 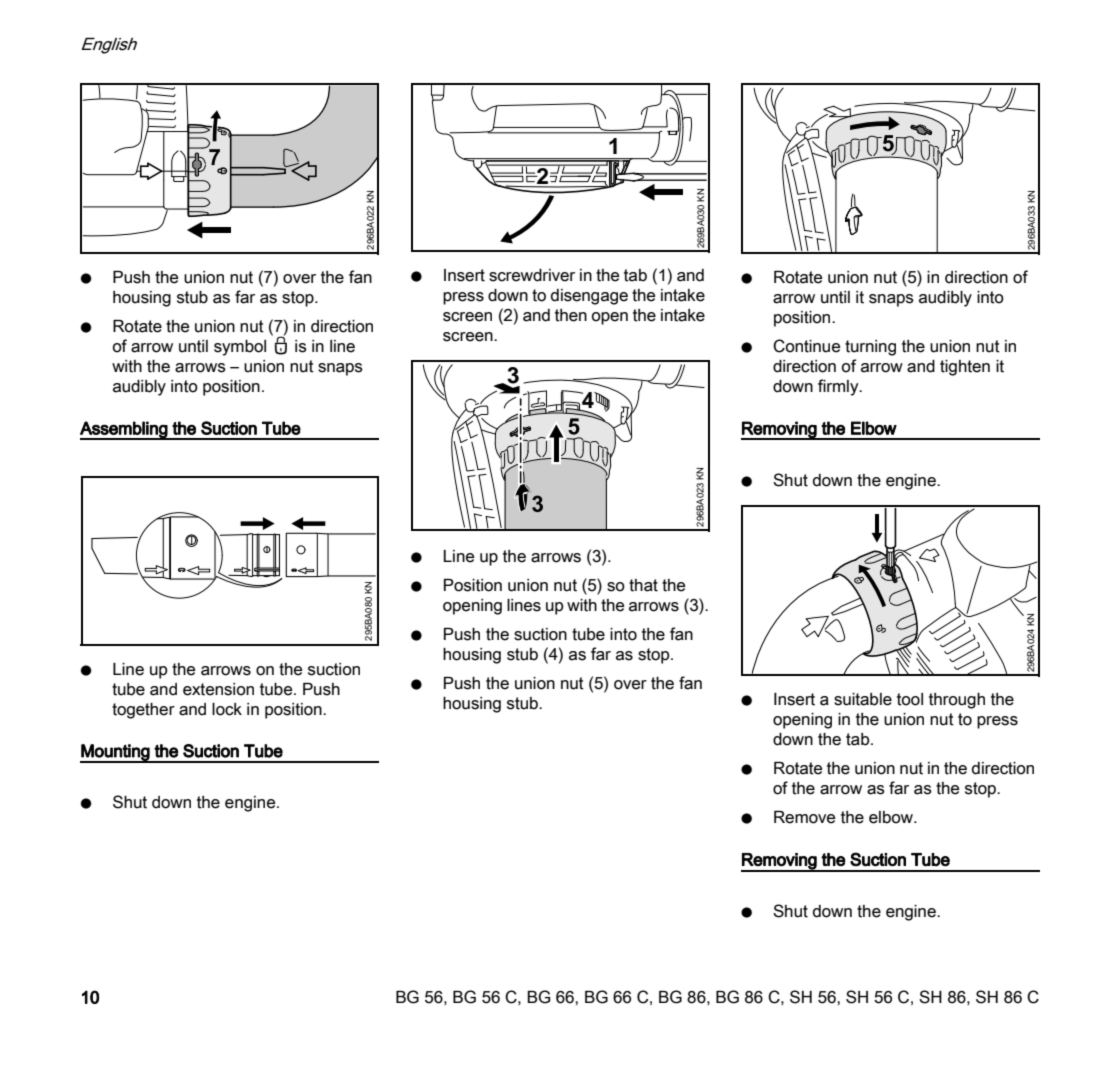 What do you see at coordinates (116, 753) in the screenshot?
I see `Mounting` at bounding box center [116, 753].
